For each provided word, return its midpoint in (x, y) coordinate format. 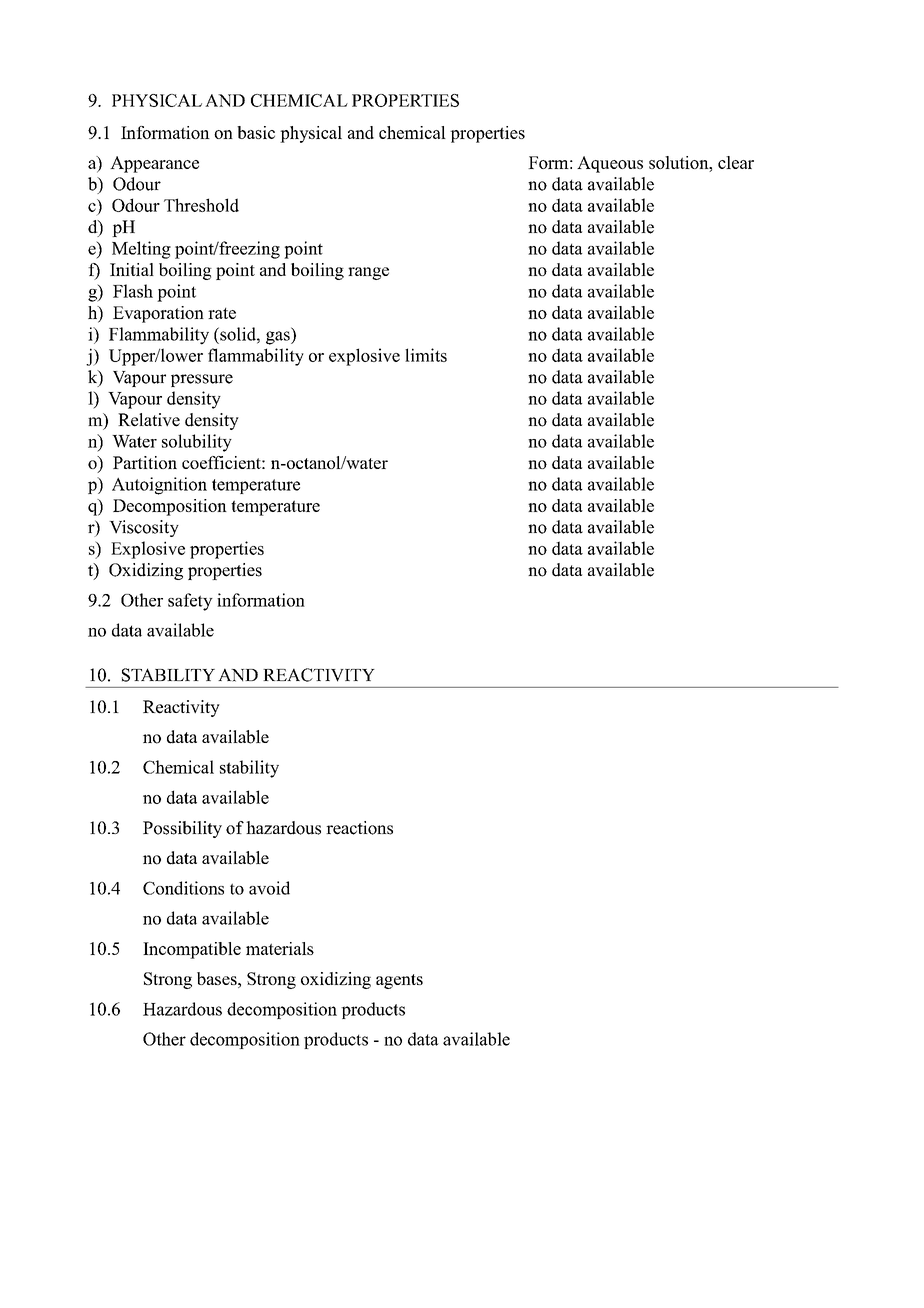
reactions (359, 828)
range (368, 273)
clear (736, 162)
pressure (202, 380)
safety (190, 602)
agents (399, 981)
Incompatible (192, 950)
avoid (269, 888)
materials (280, 948)
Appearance (154, 164)
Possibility (182, 829)
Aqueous (610, 164)
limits (426, 355)
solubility (197, 443)
